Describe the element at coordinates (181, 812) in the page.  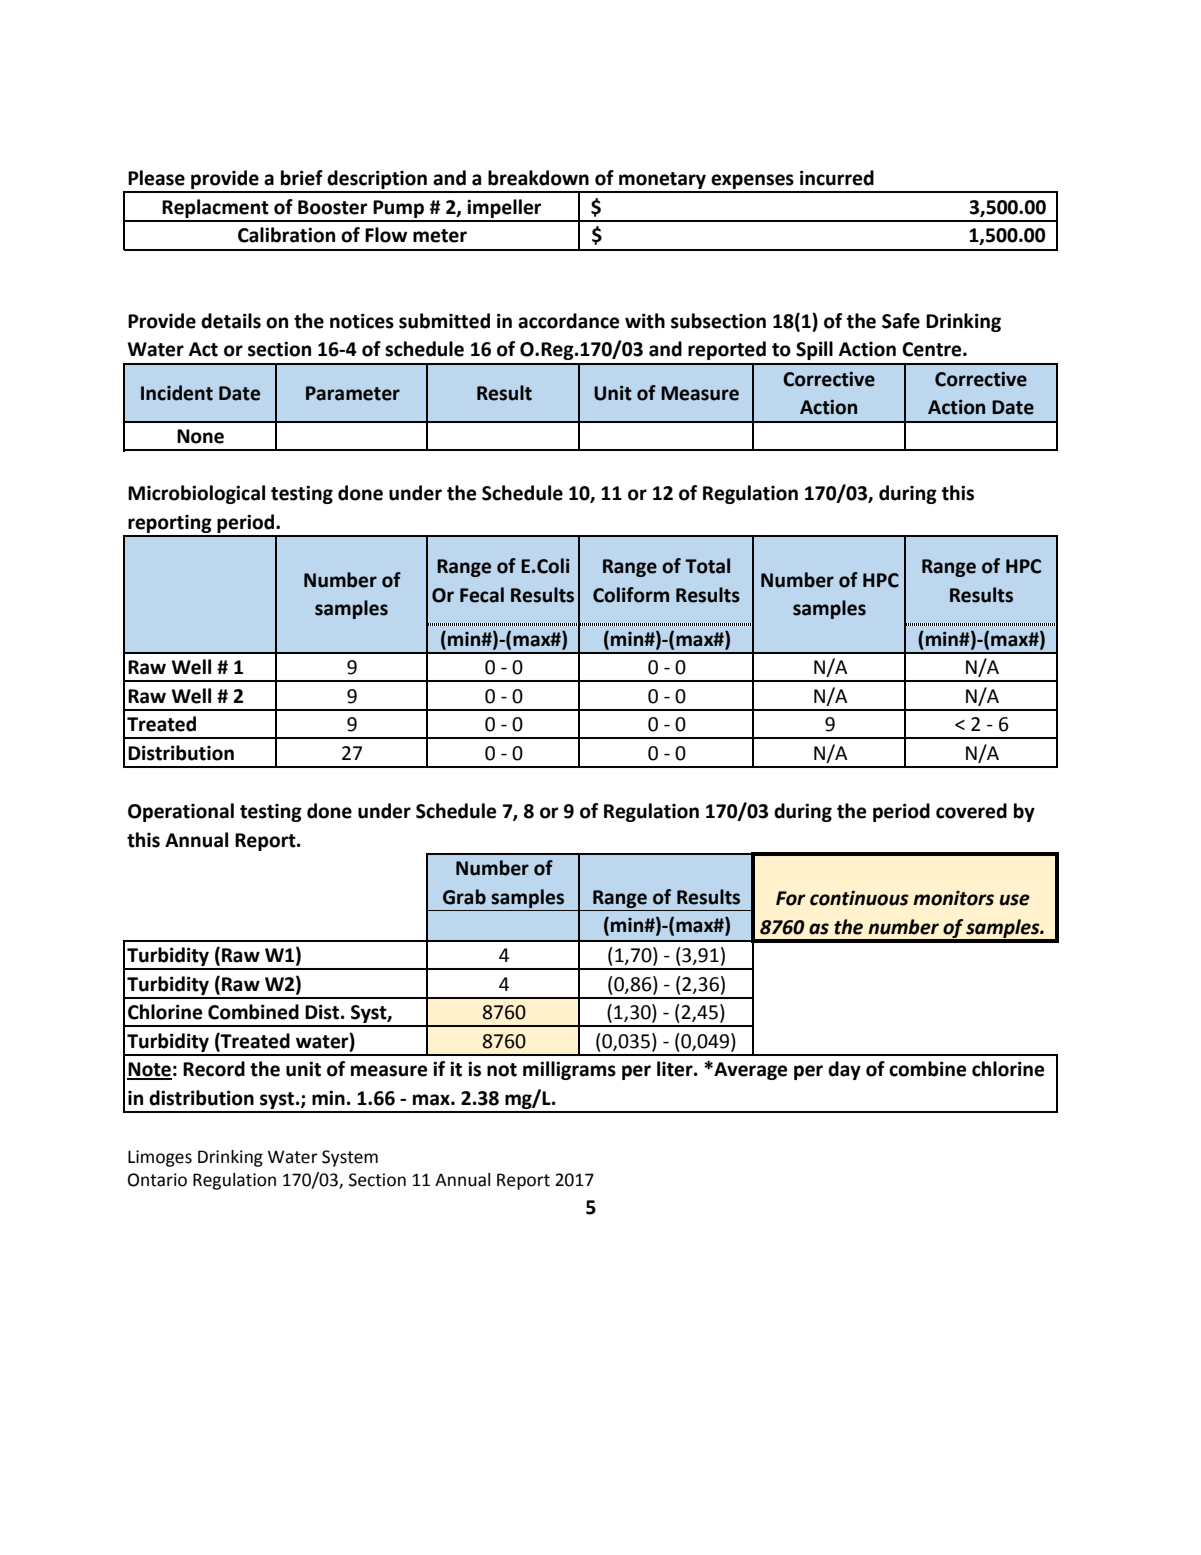
I see `Operational` at that location.
